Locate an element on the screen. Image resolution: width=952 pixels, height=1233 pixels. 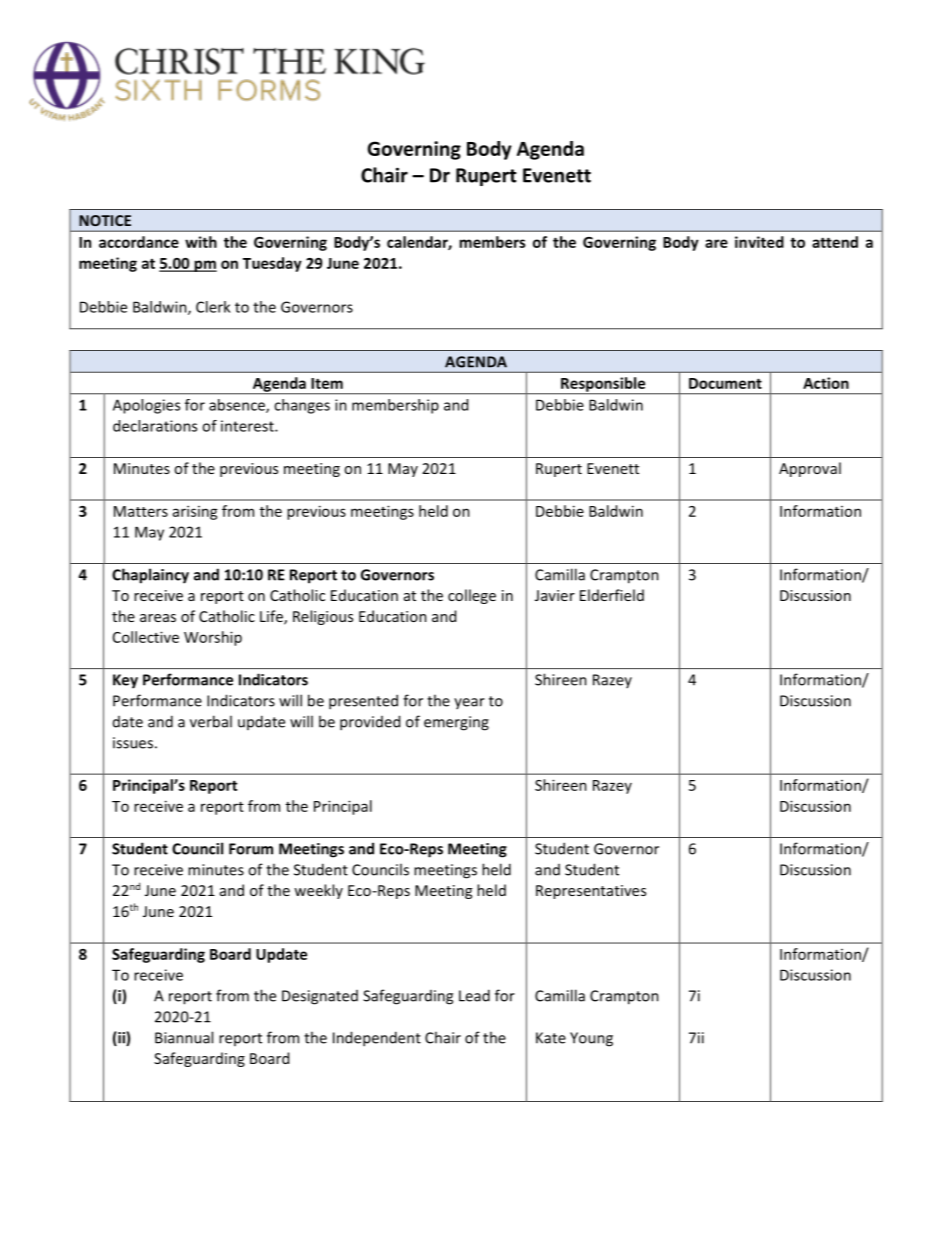
declarations is located at coordinates (155, 426).
